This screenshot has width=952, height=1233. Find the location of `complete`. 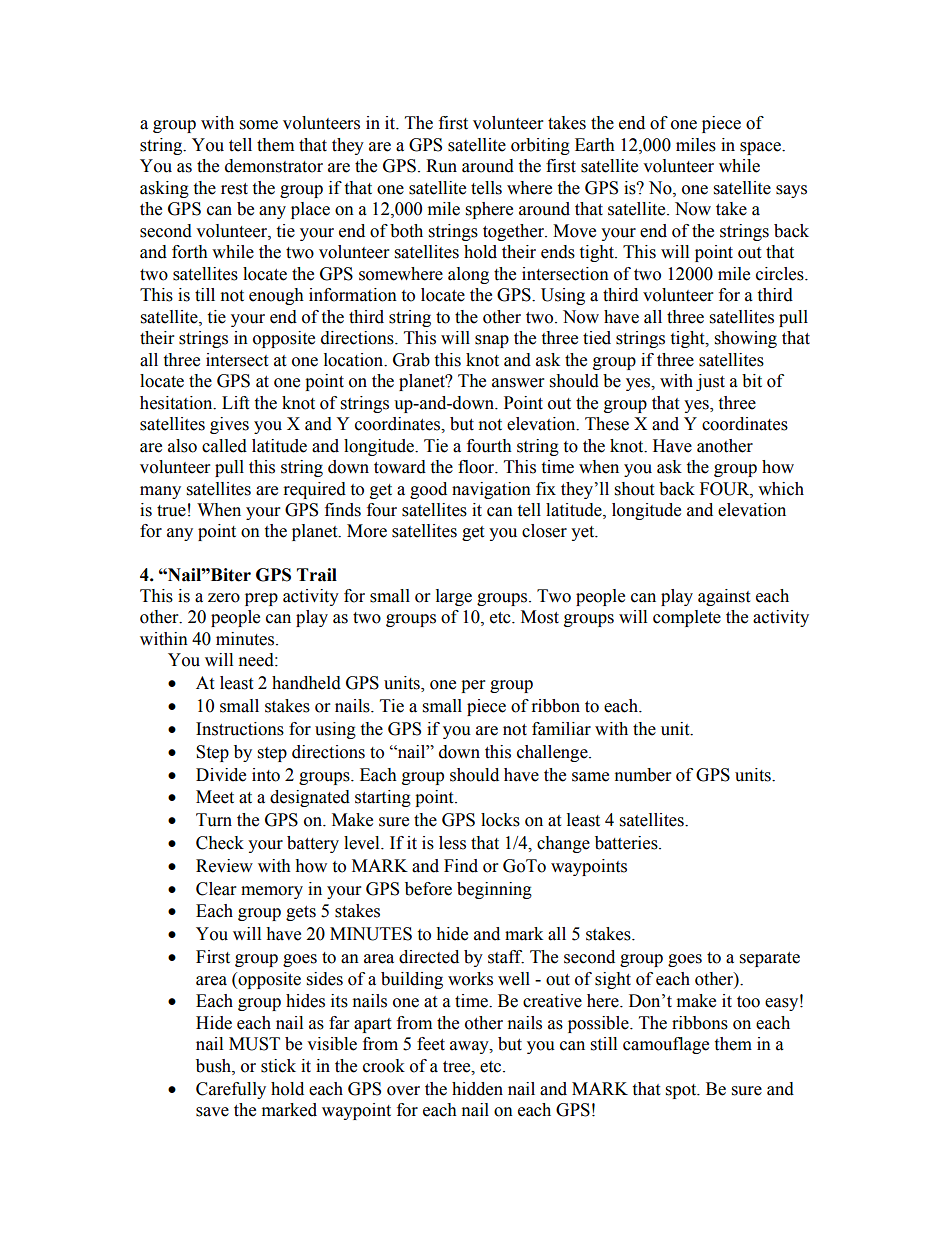

complete is located at coordinates (687, 618).
